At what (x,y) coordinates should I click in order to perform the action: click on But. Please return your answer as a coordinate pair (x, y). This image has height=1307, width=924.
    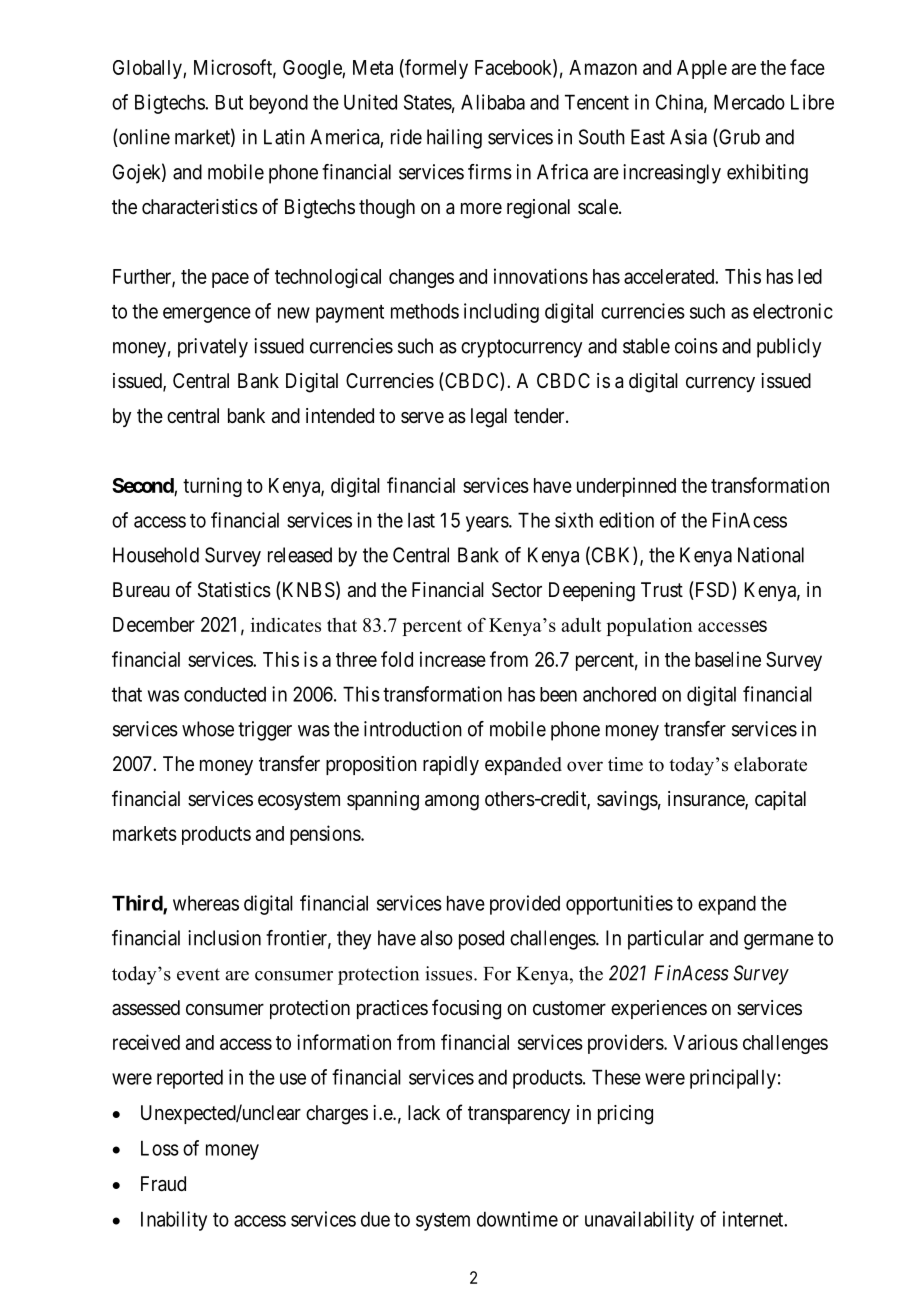
    Looking at the image, I should click on (229, 102).
